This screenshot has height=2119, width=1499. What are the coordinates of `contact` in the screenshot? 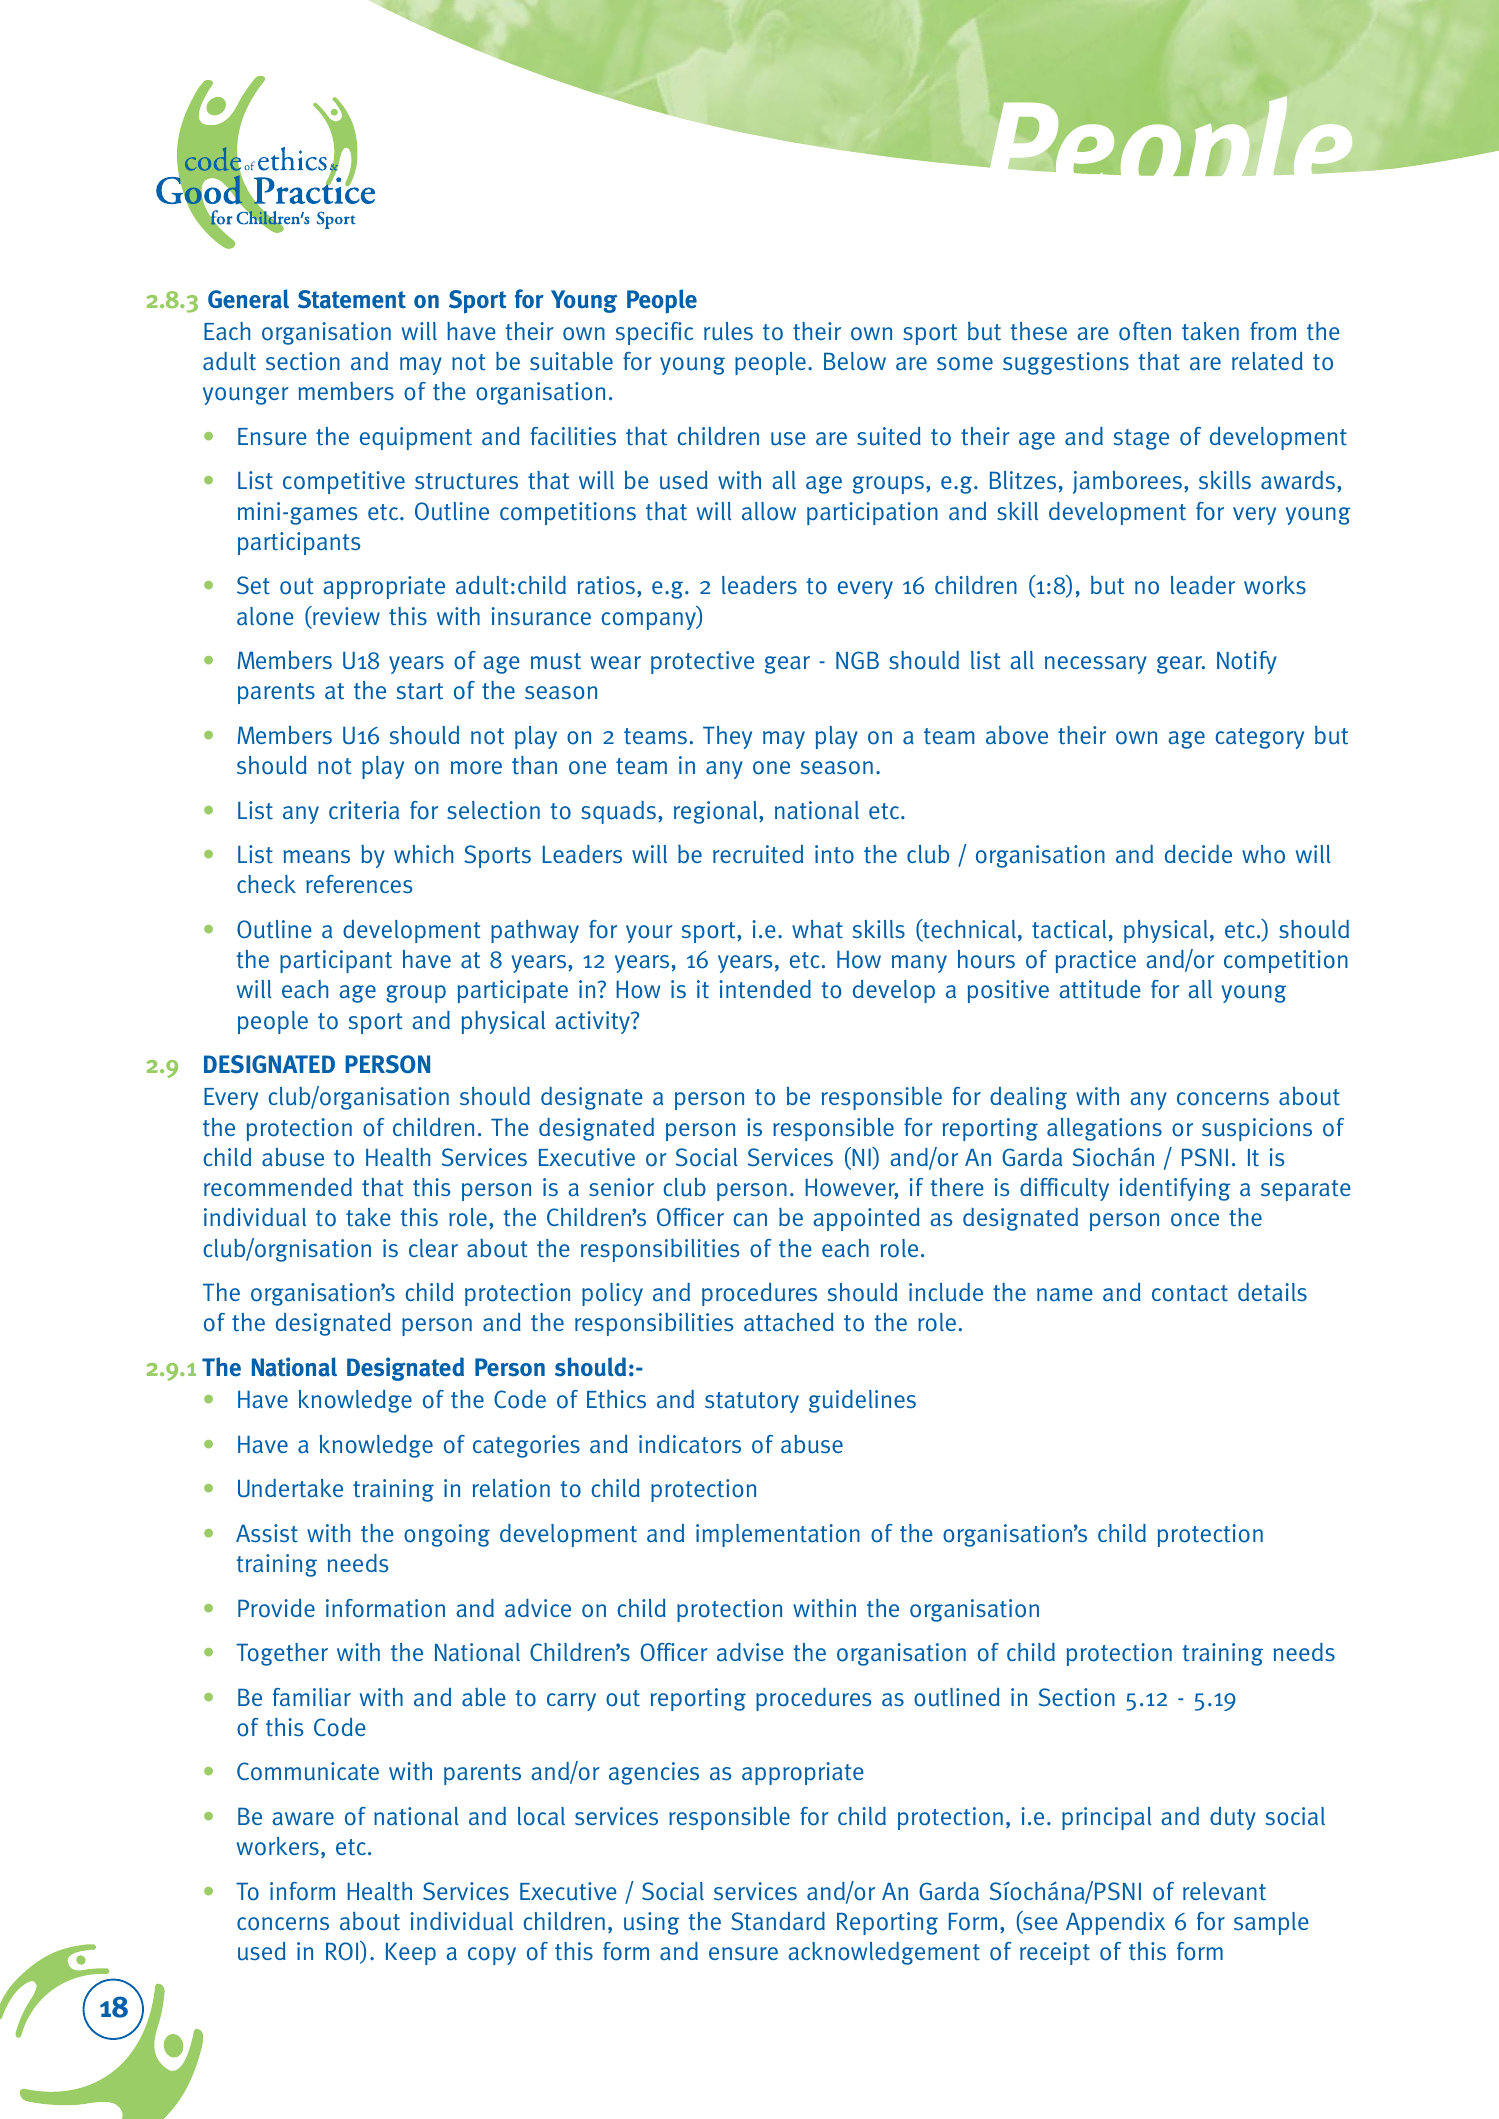 It's located at (1190, 1293).
